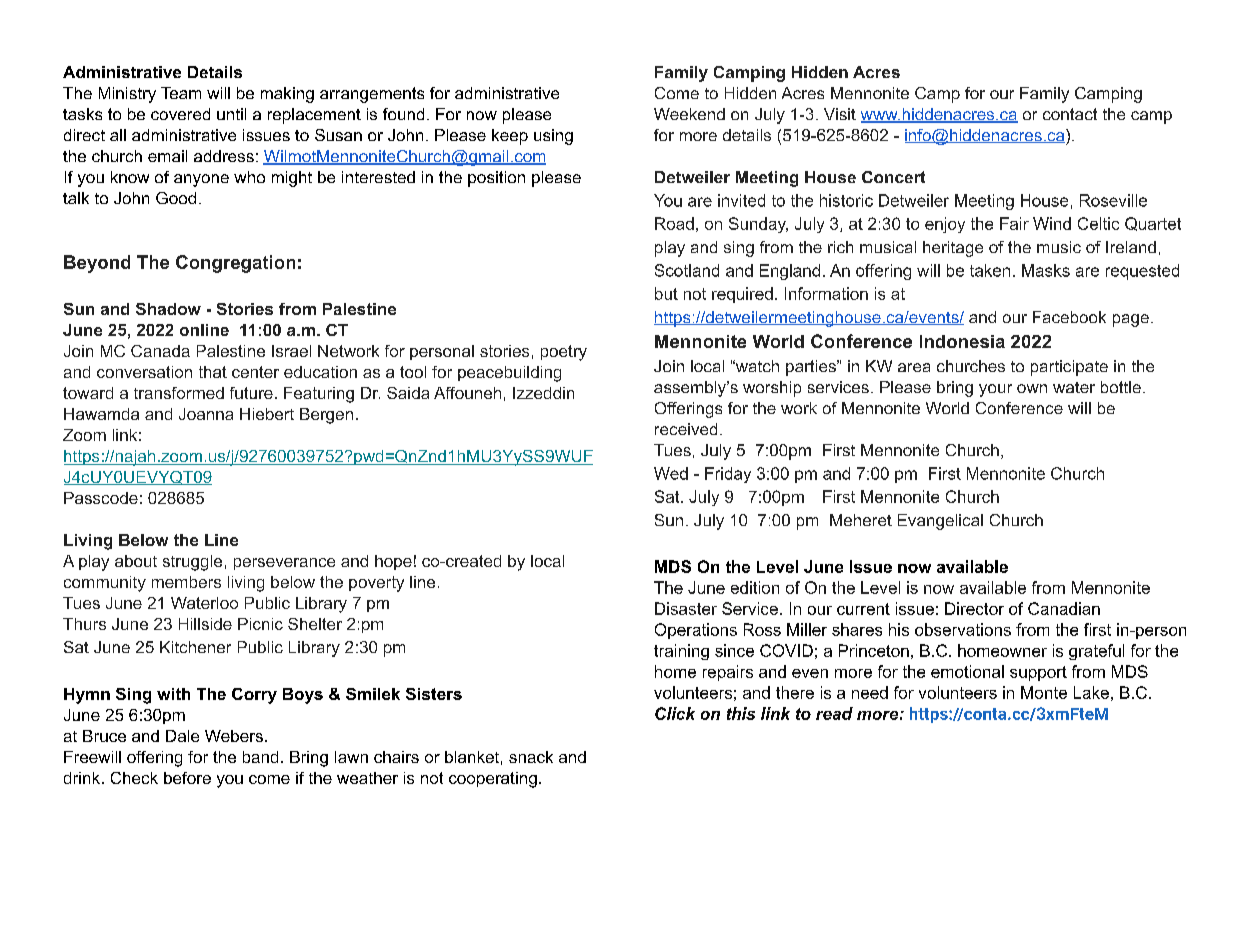 The height and width of the screenshot is (952, 1233). I want to click on received, so click(686, 429).
